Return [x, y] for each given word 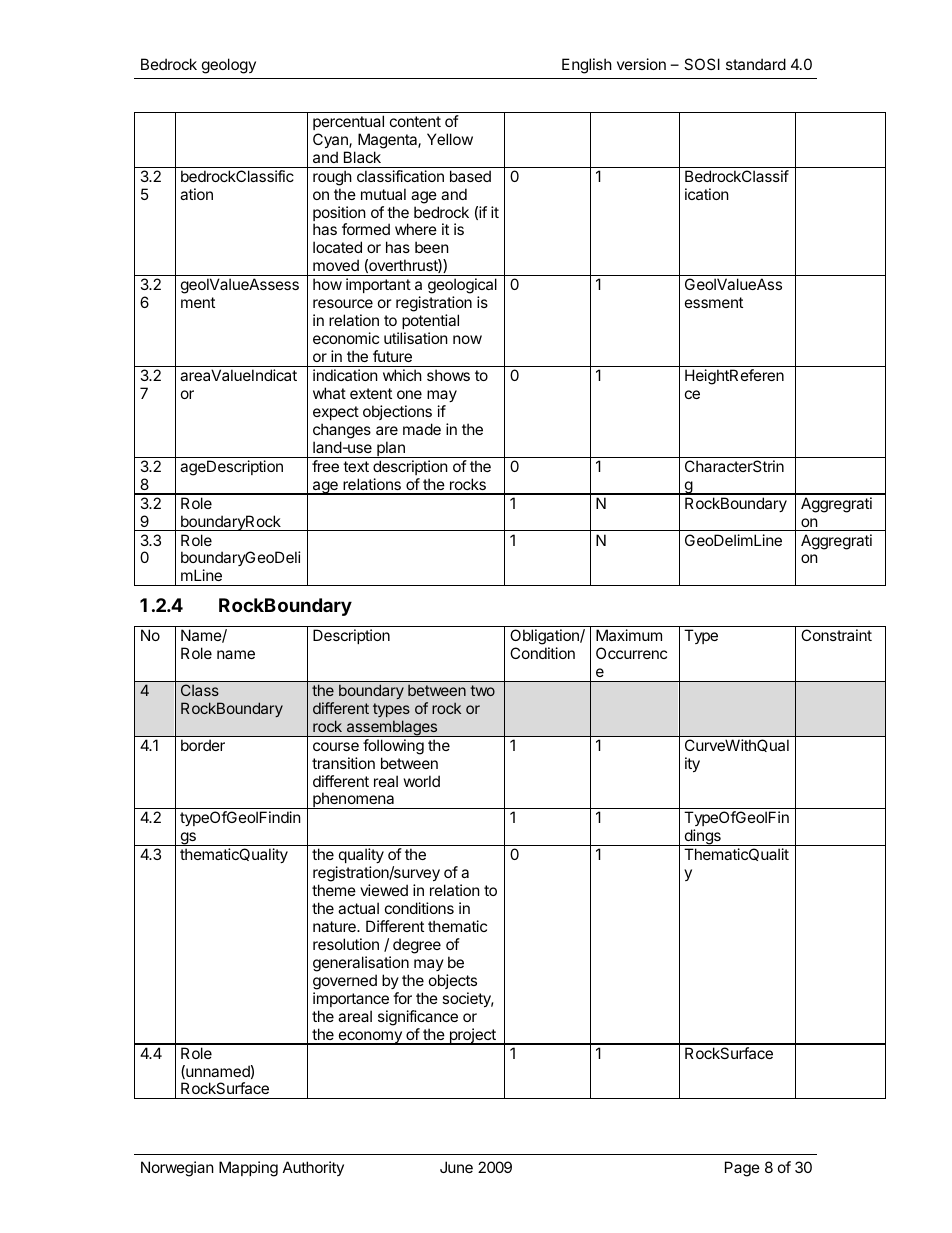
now [467, 339]
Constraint [836, 635]
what [329, 393]
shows [448, 375]
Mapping [248, 1169]
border [203, 745]
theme [334, 890]
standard [756, 64]
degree [417, 946]
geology [229, 66]
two [482, 690]
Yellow [450, 139]
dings [702, 837]
